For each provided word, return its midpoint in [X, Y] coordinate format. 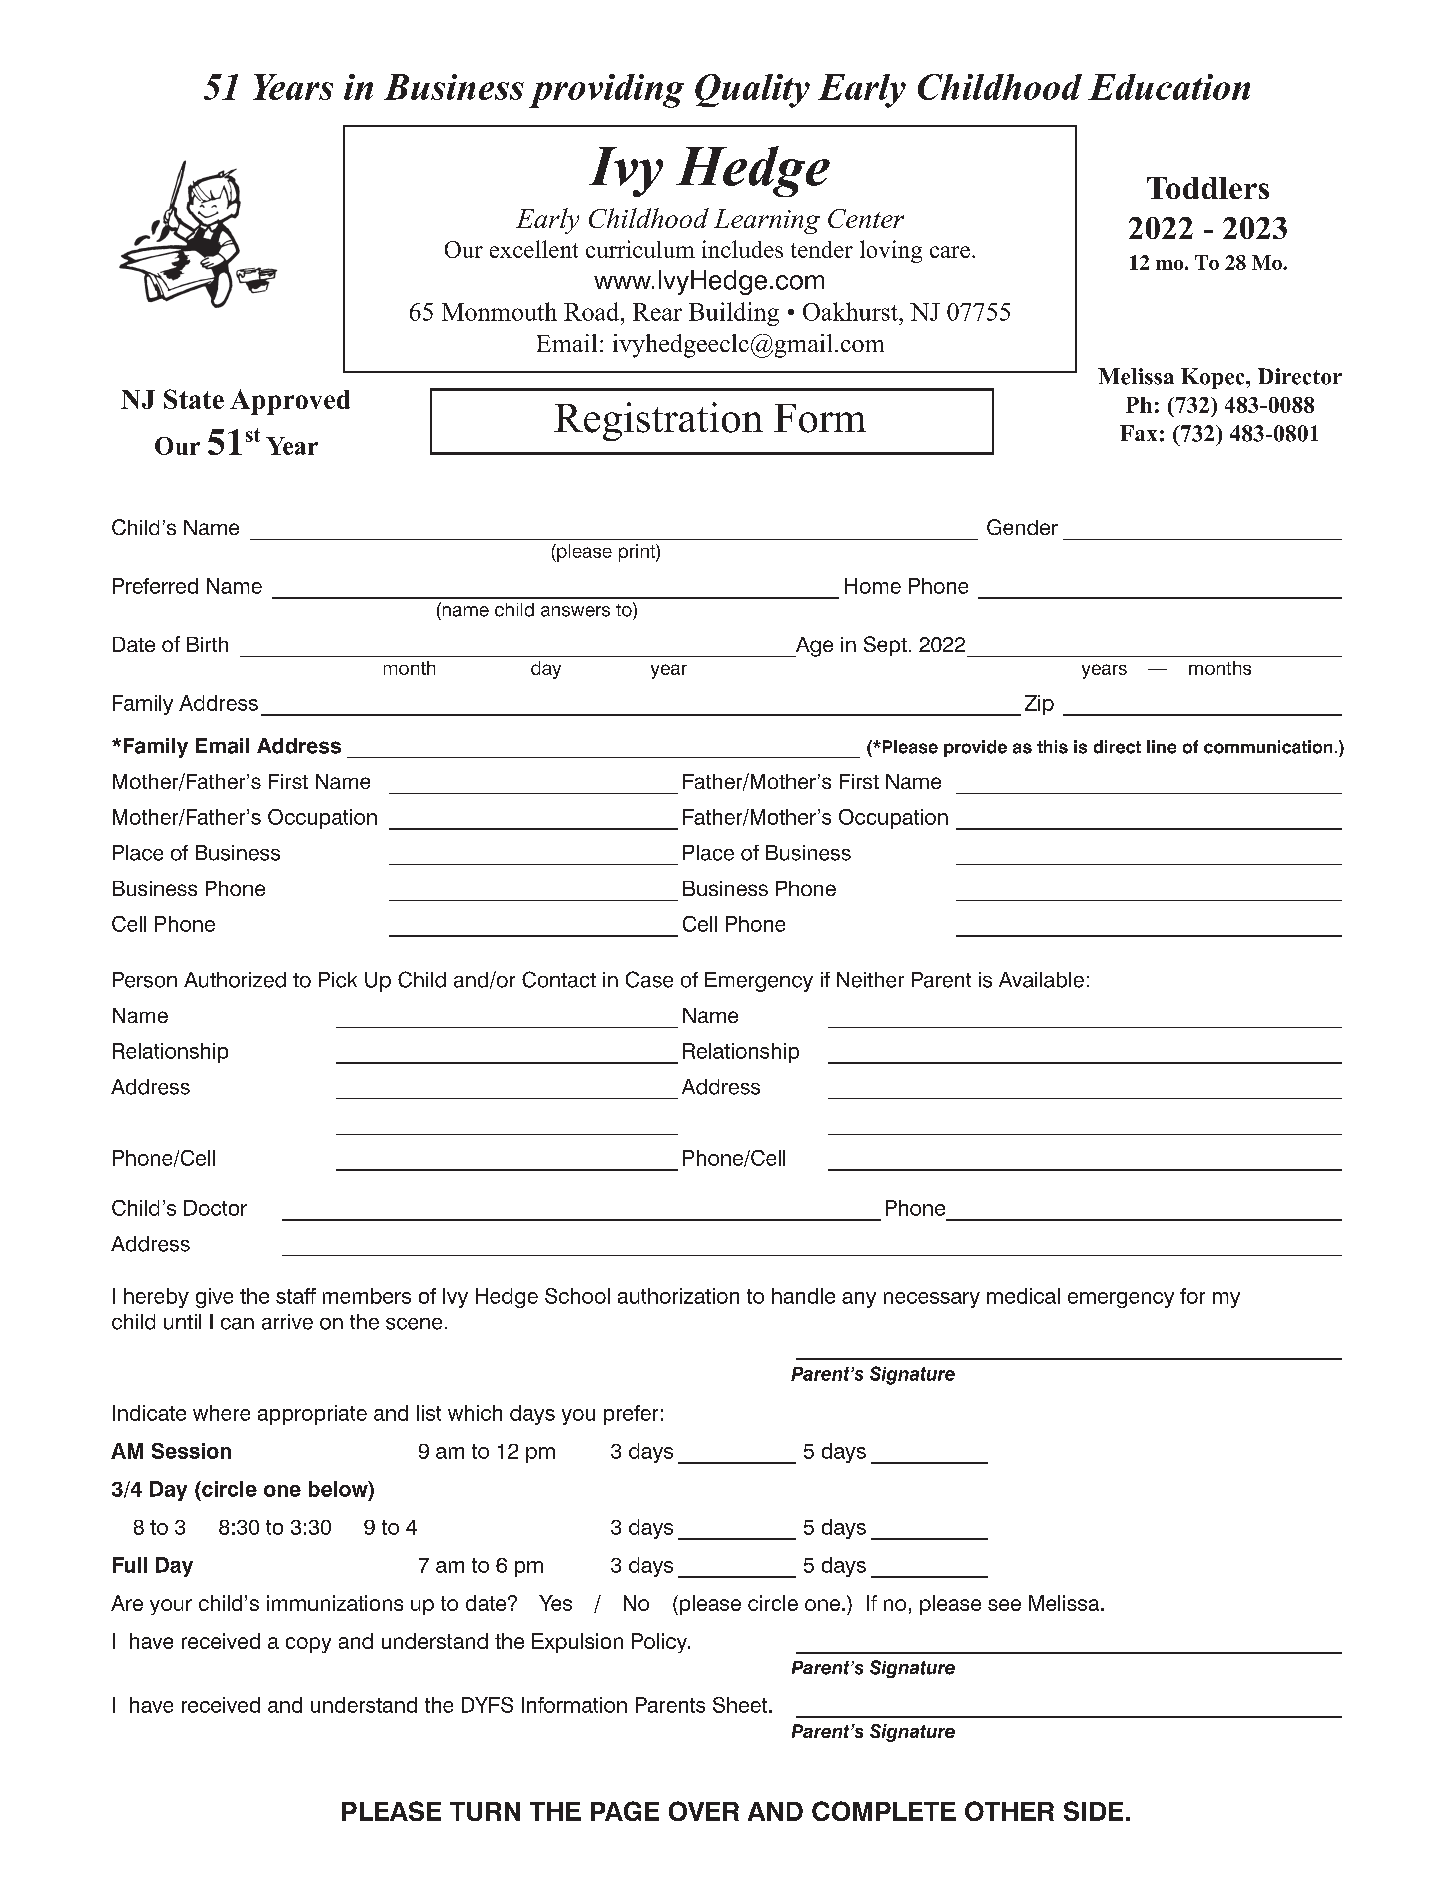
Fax [1138, 433]
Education [1169, 87]
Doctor [215, 1208]
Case [649, 979]
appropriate [312, 1415]
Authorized [235, 980]
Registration [658, 421]
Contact [559, 979]
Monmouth [499, 311]
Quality [752, 91]
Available [1041, 980]
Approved [290, 402]
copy [308, 1645]
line [1161, 747]
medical [1023, 1296]
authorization [678, 1296]
